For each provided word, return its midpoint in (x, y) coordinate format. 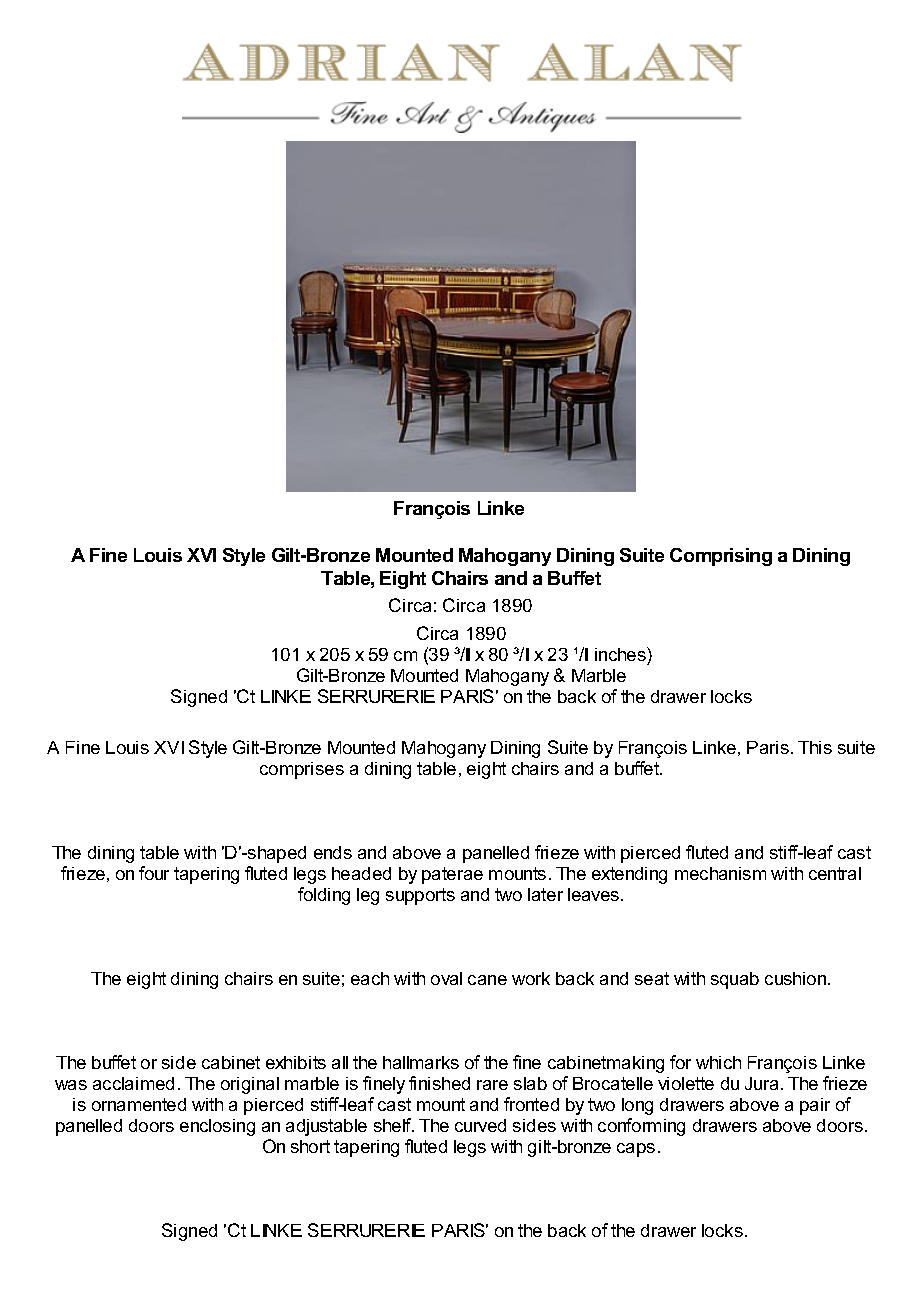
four (154, 873)
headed (361, 873)
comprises (302, 770)
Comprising (721, 557)
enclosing (217, 1127)
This (815, 747)
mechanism (720, 873)
